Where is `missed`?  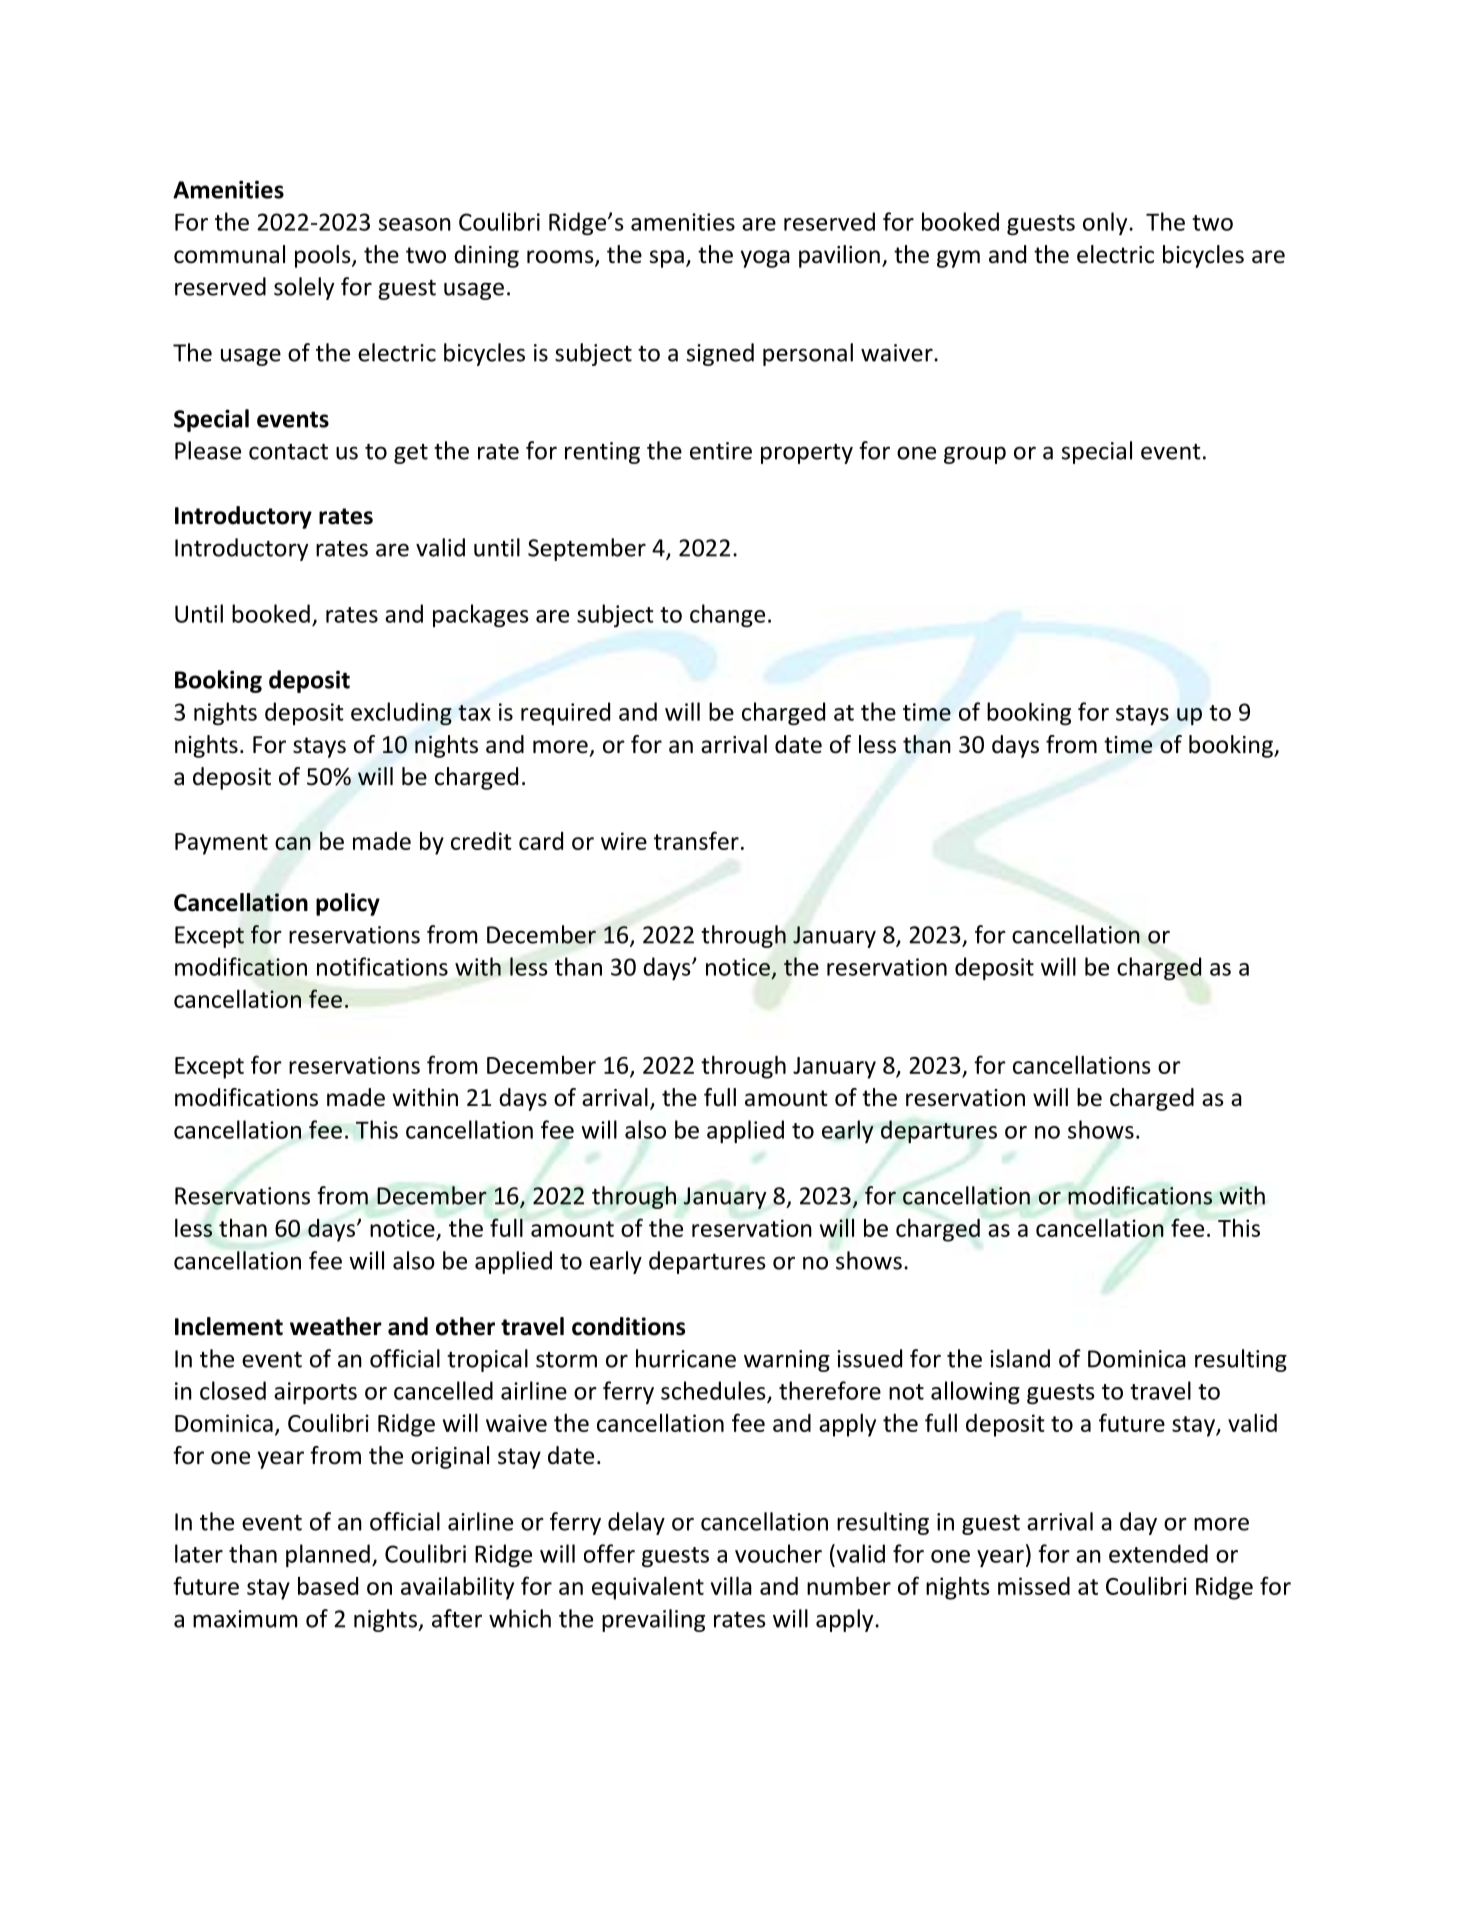 missed is located at coordinates (1034, 1586).
